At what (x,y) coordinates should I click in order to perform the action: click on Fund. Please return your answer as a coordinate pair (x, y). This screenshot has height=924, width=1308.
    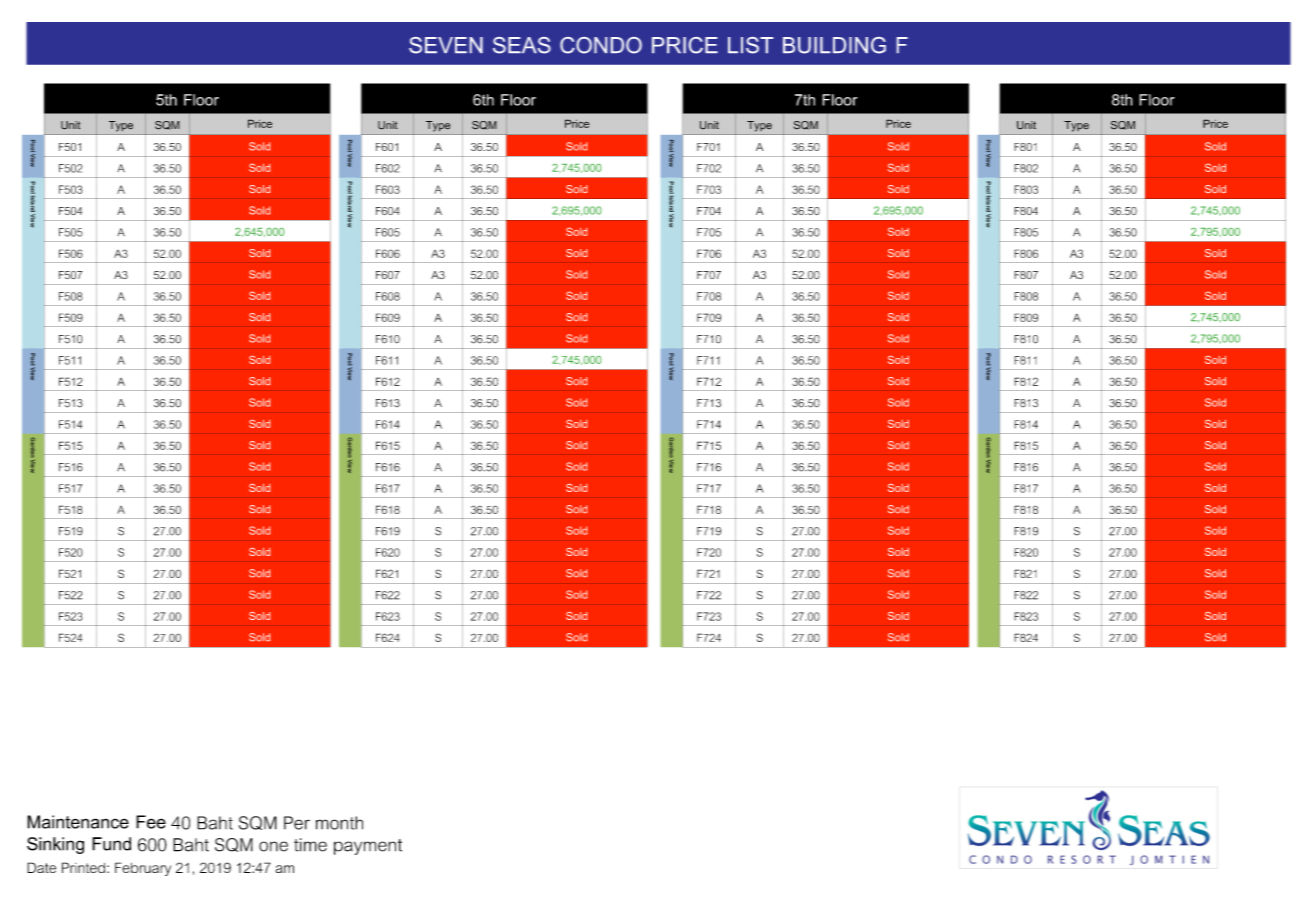
    Looking at the image, I should click on (111, 844).
